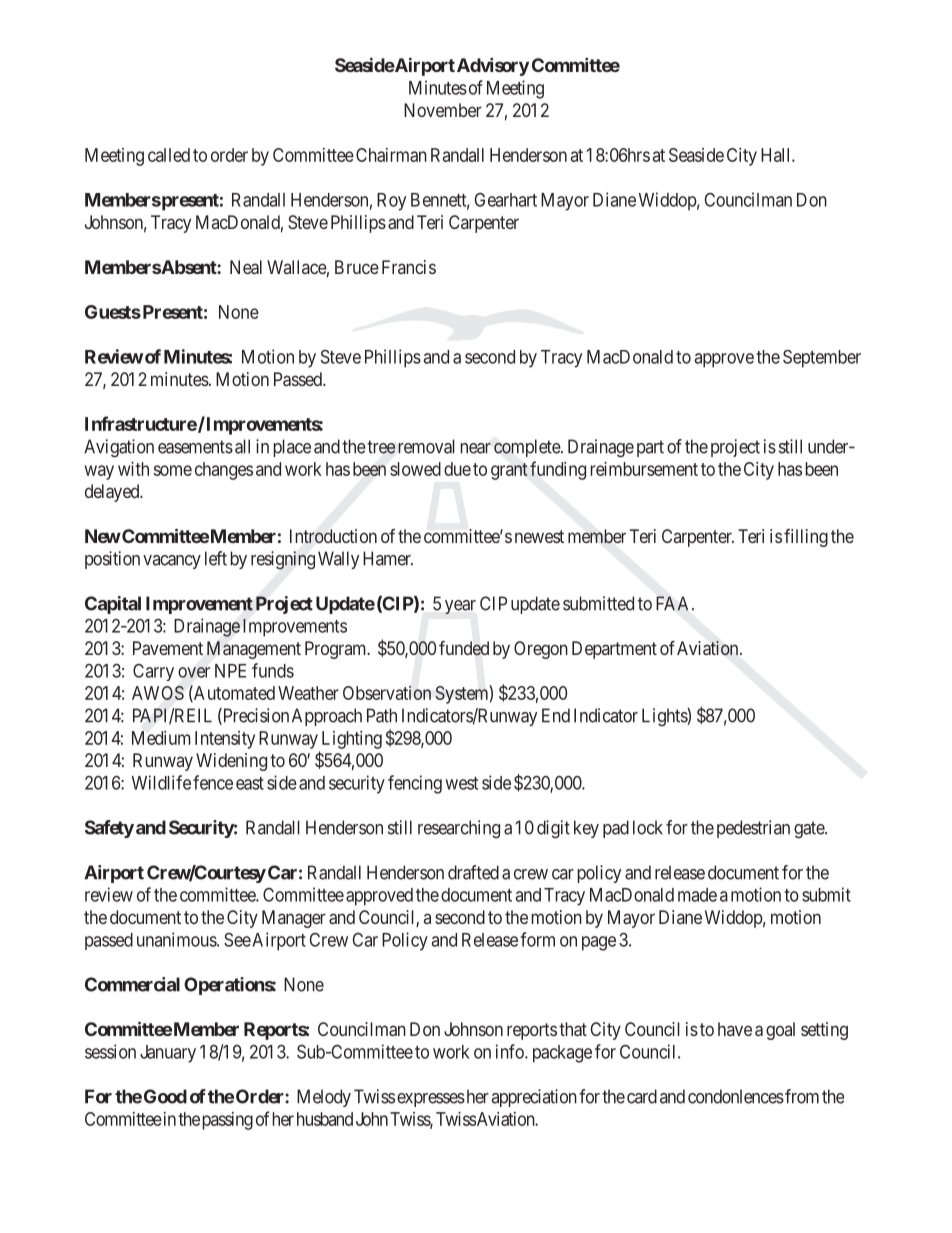 The image size is (952, 1233). Describe the element at coordinates (172, 562) in the image. I see `vacancy` at that location.
